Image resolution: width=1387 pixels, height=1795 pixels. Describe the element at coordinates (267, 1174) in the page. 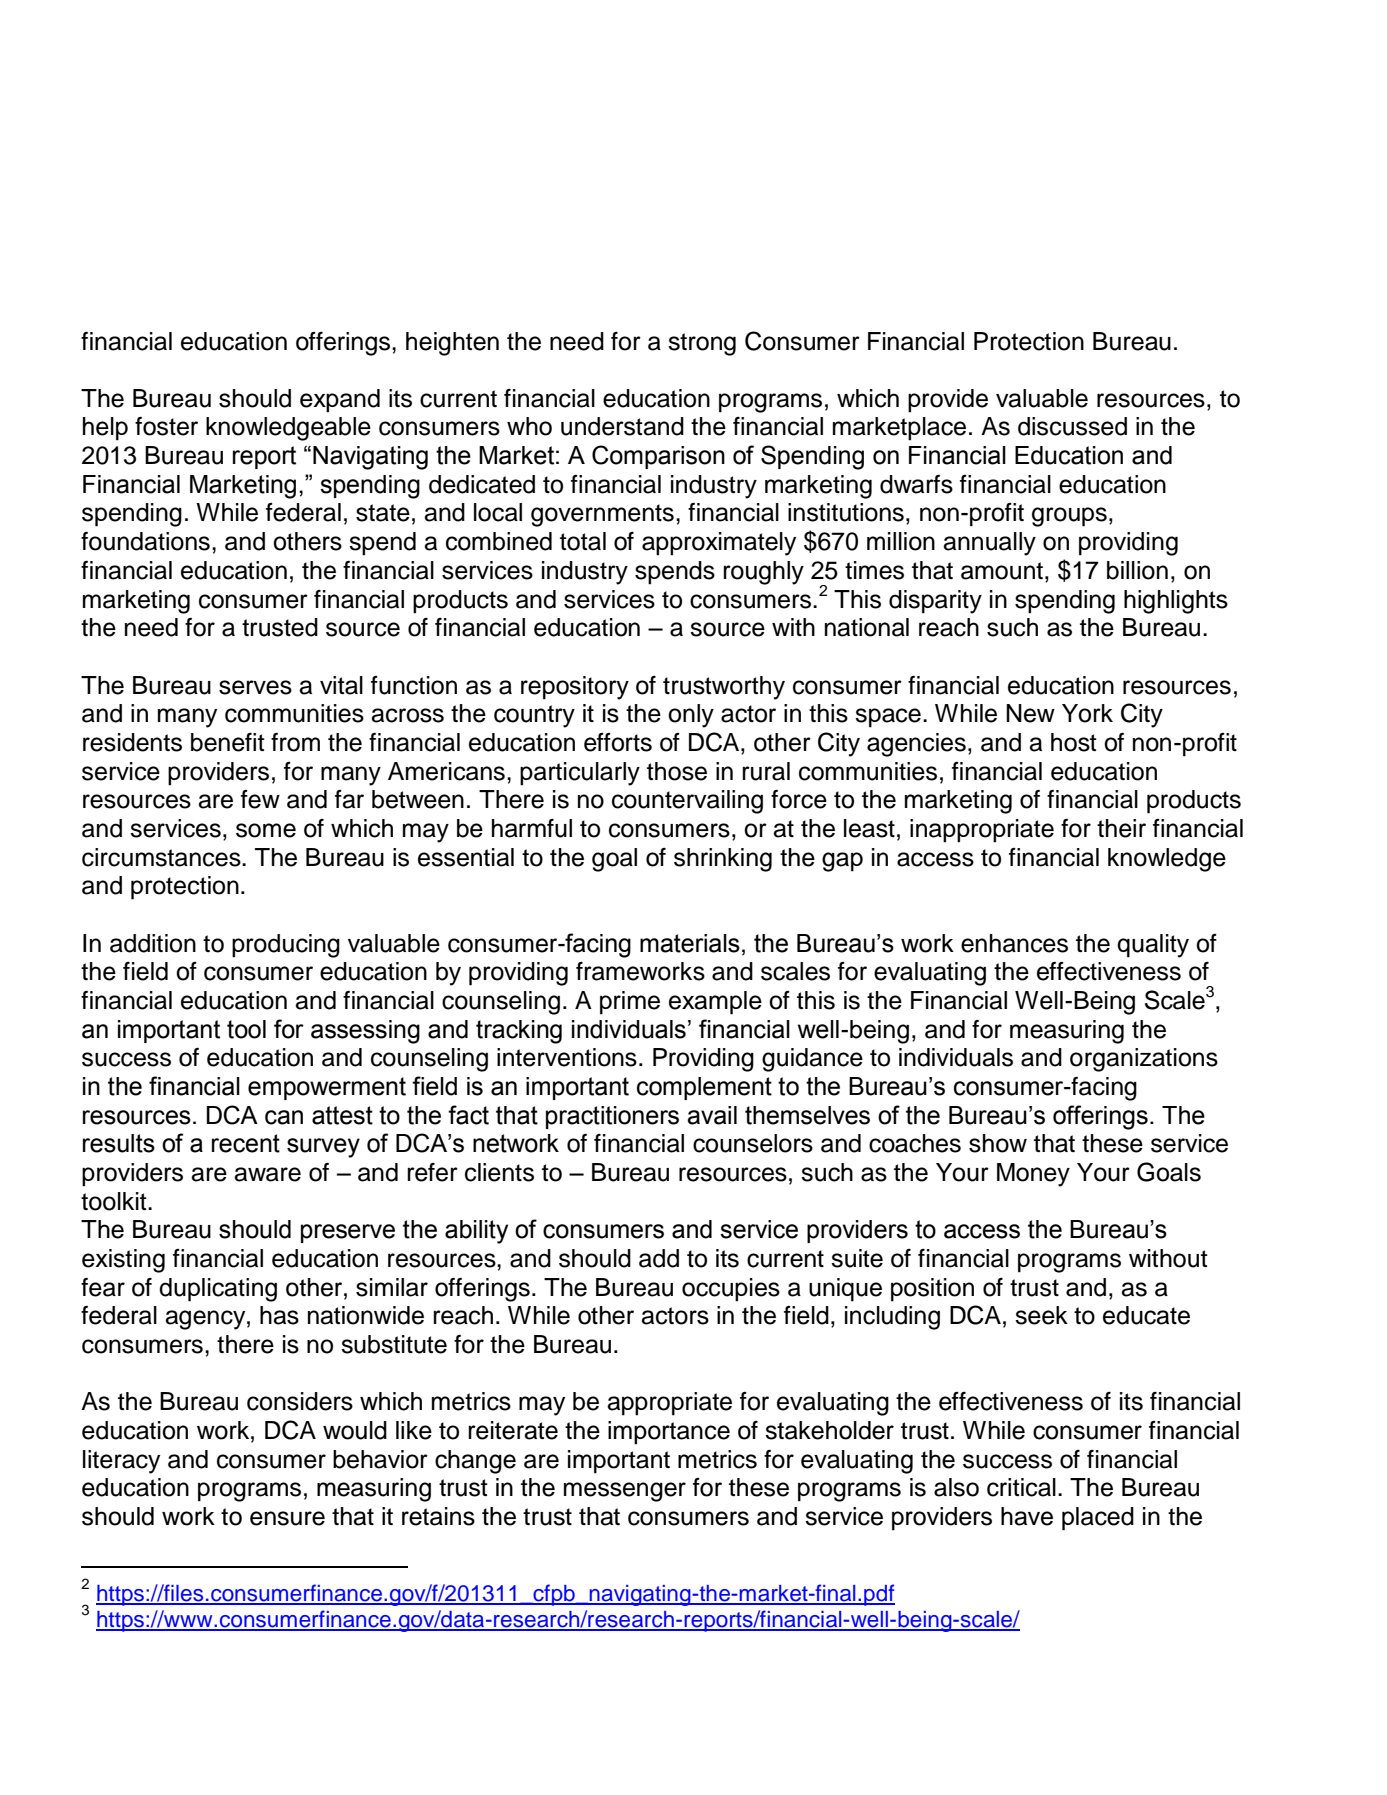

I see `aware` at that location.
